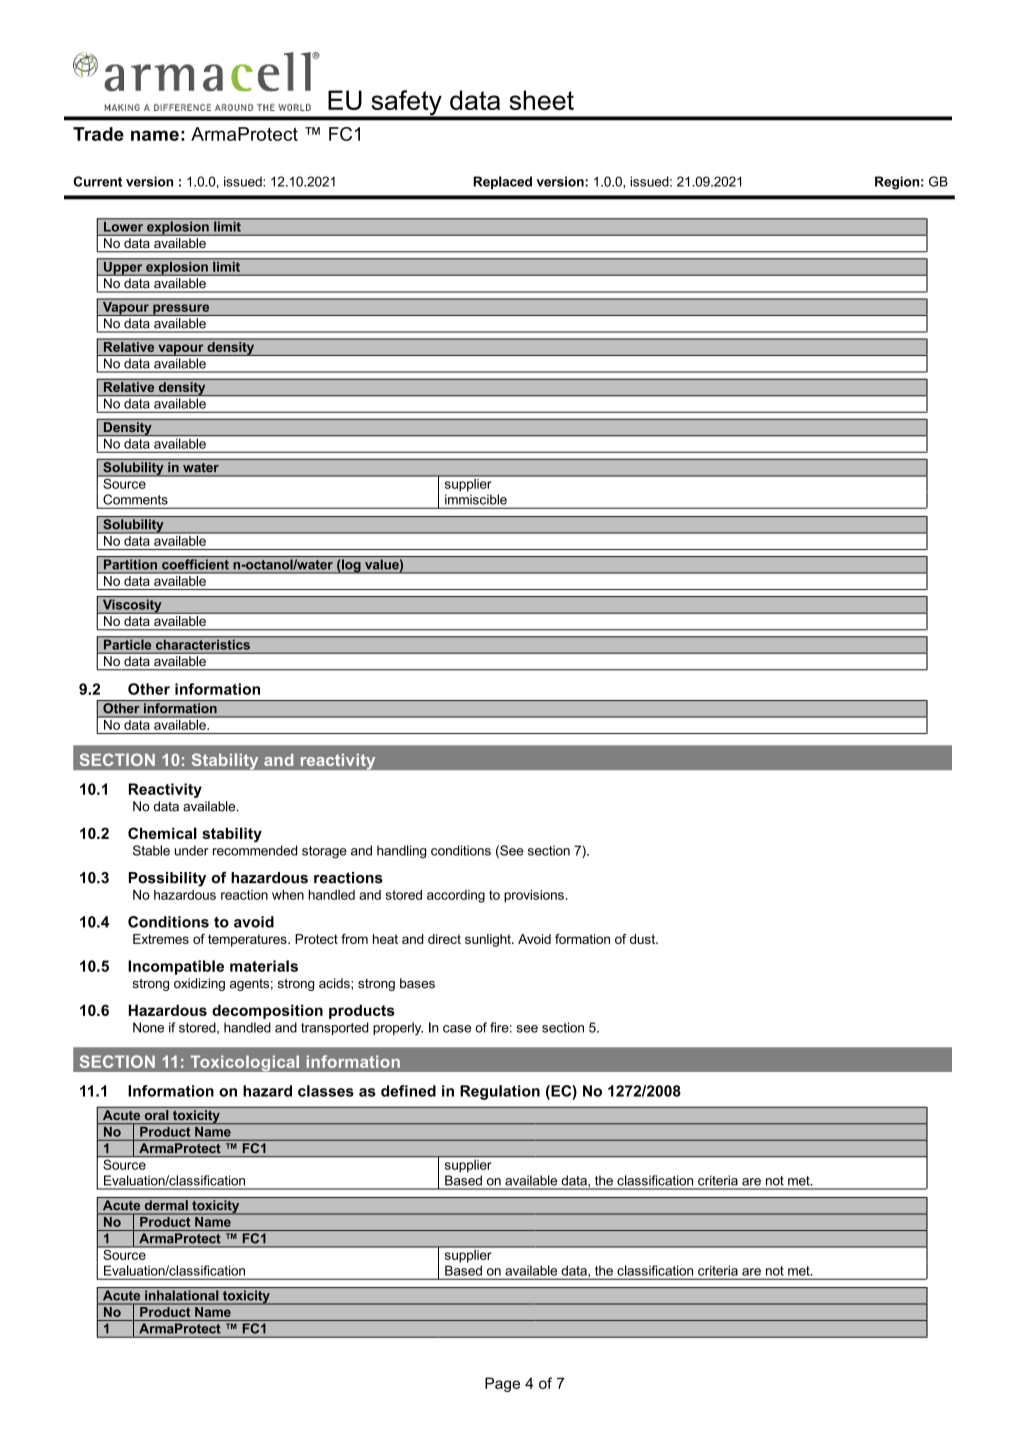 This screenshot has height=1450, width=1025. What do you see at coordinates (534, 896) in the screenshot?
I see `provisions` at bounding box center [534, 896].
